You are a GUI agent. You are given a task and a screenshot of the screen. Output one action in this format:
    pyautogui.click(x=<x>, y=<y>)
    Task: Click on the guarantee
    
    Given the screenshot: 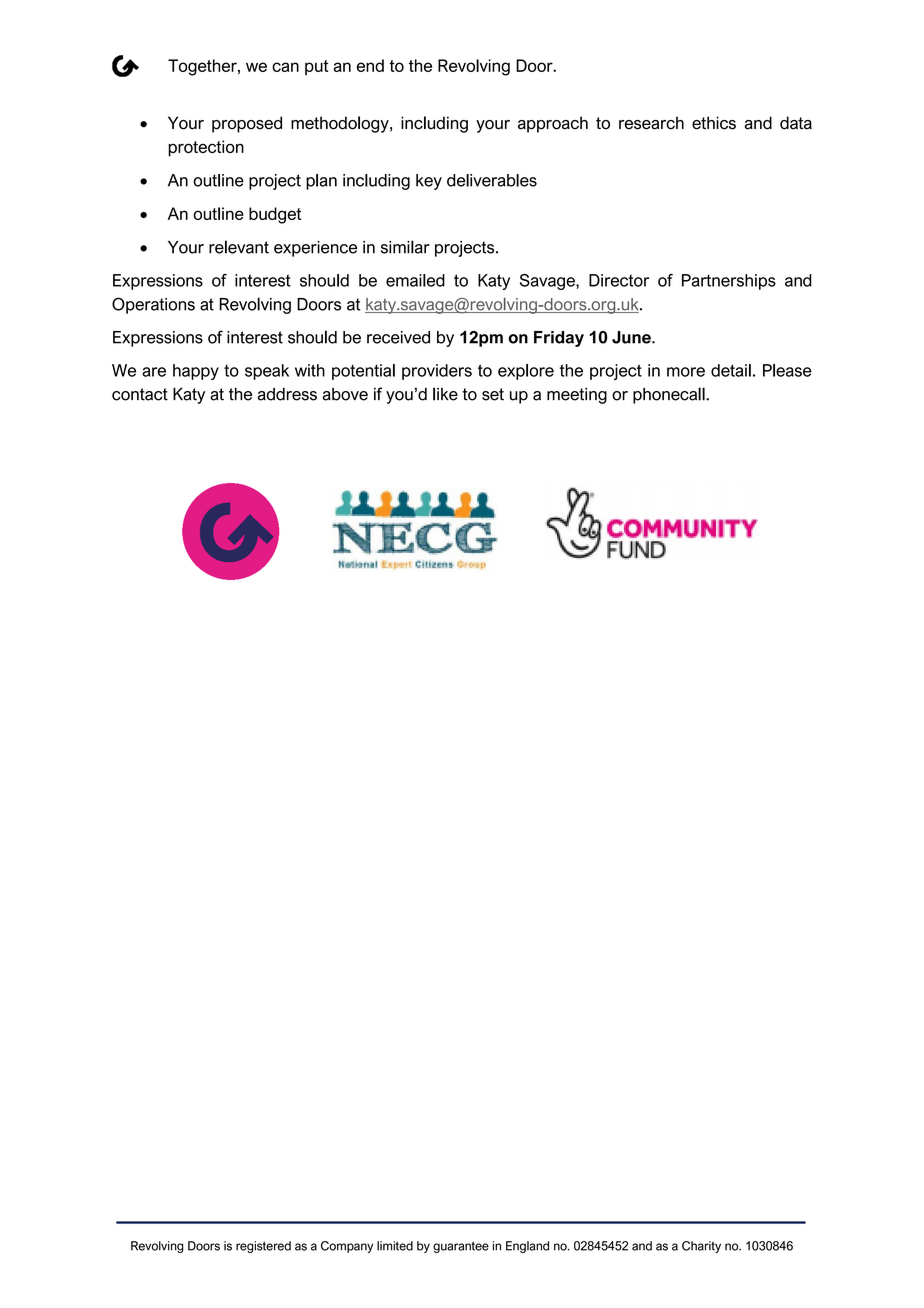 What is the action you would take?
    pyautogui.click(x=461, y=1247)
